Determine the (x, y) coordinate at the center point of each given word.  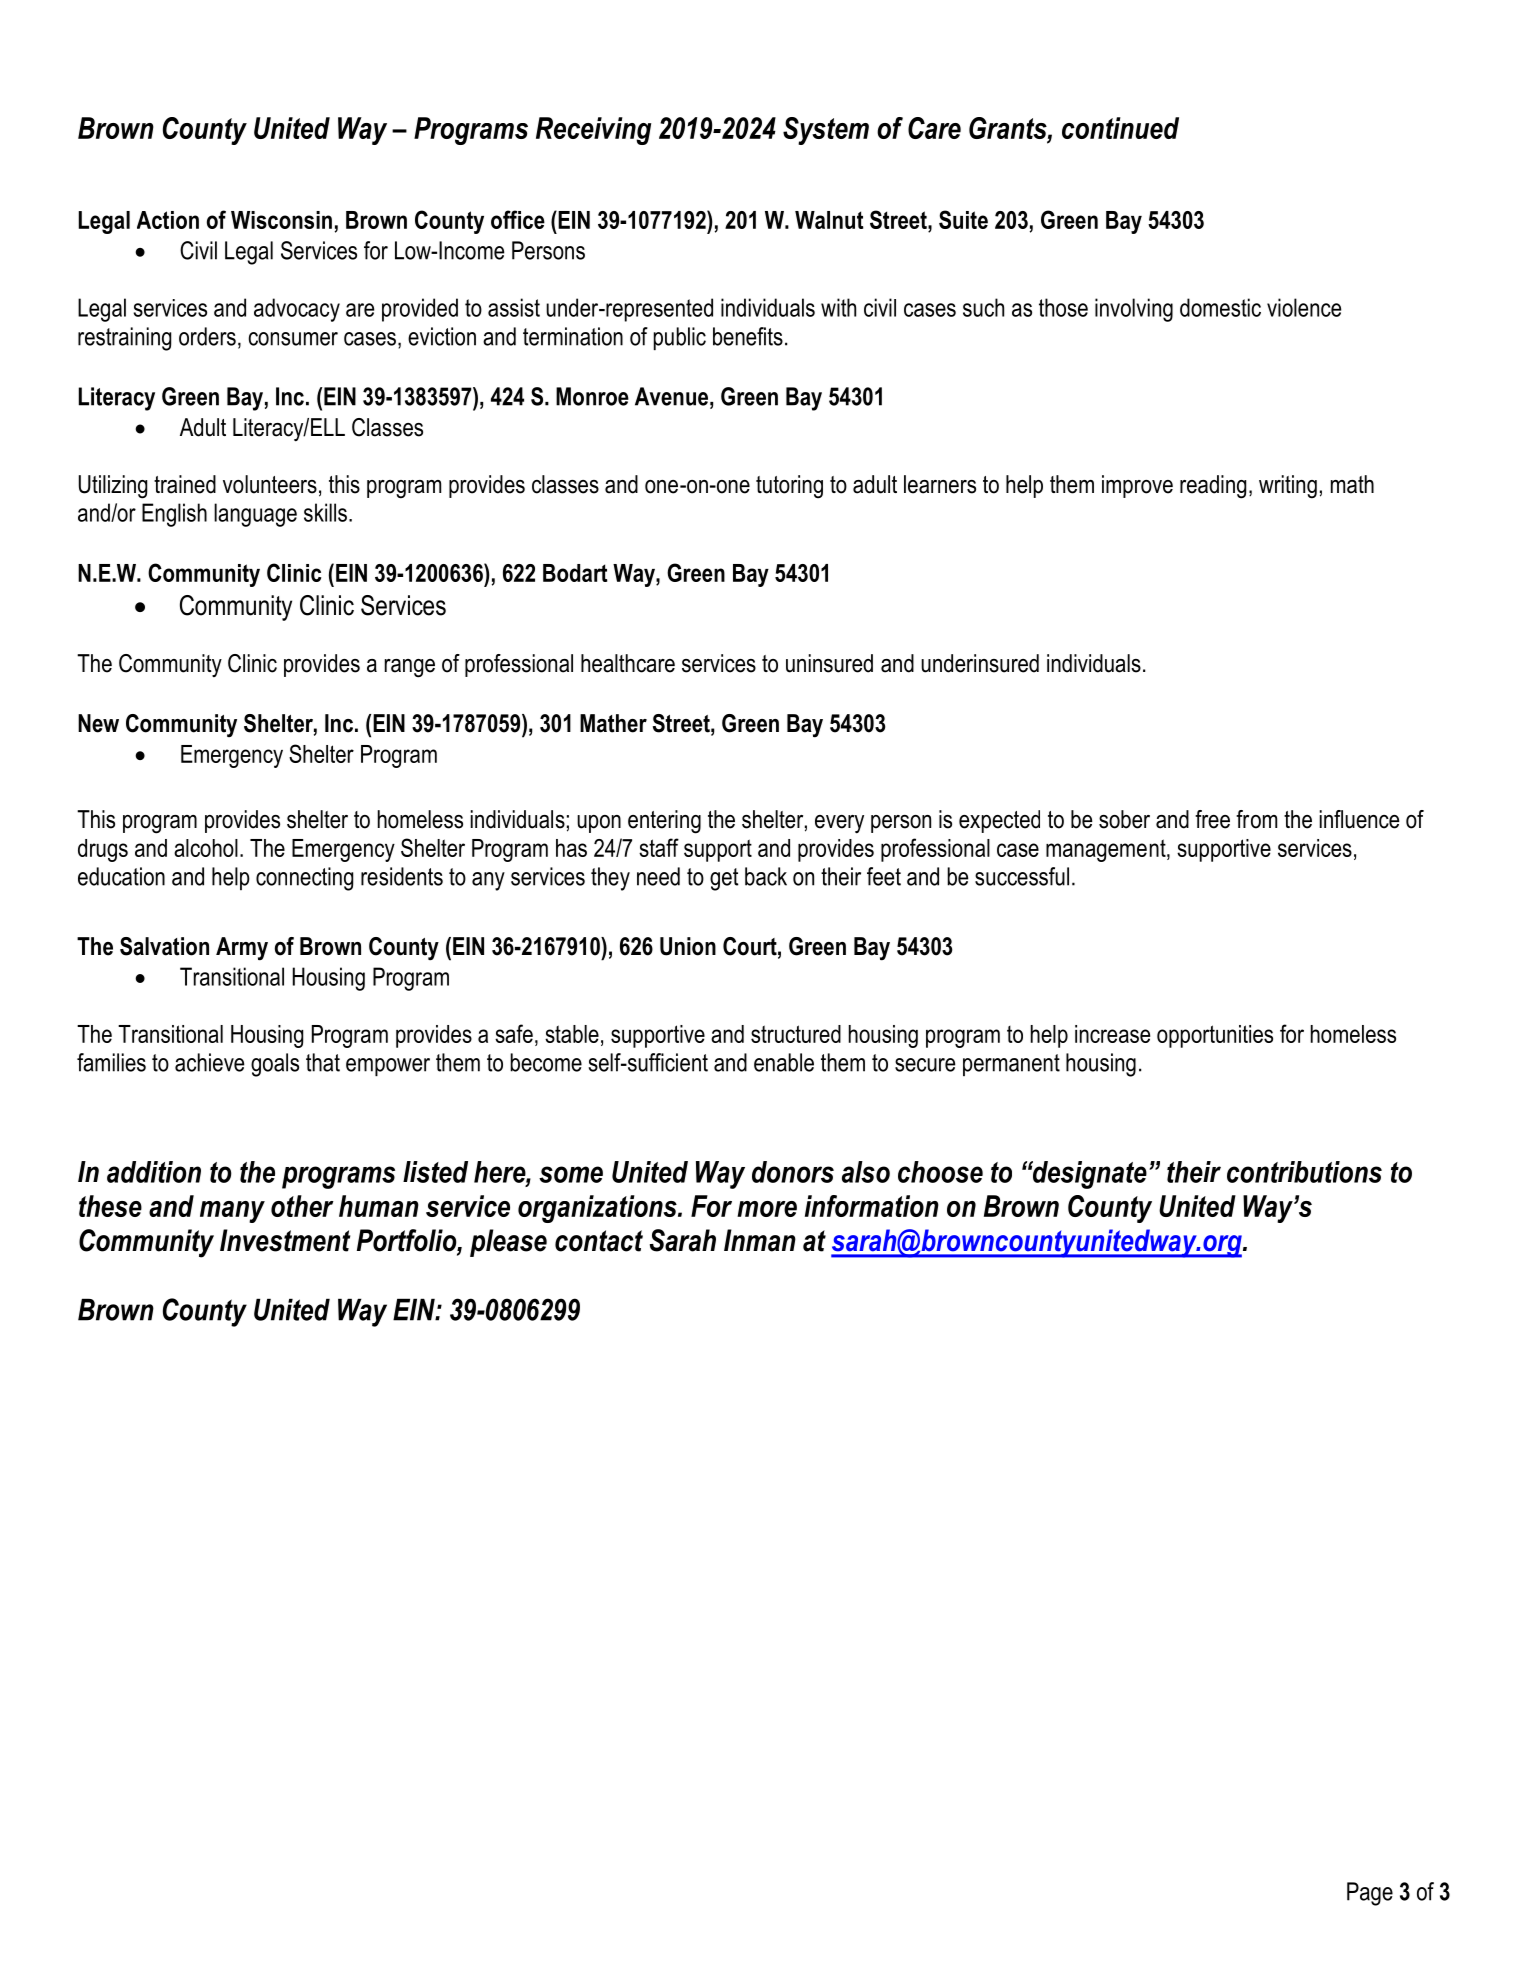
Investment (285, 1240)
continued (1120, 128)
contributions (1304, 1172)
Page (1370, 1894)
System (826, 131)
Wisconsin (281, 220)
